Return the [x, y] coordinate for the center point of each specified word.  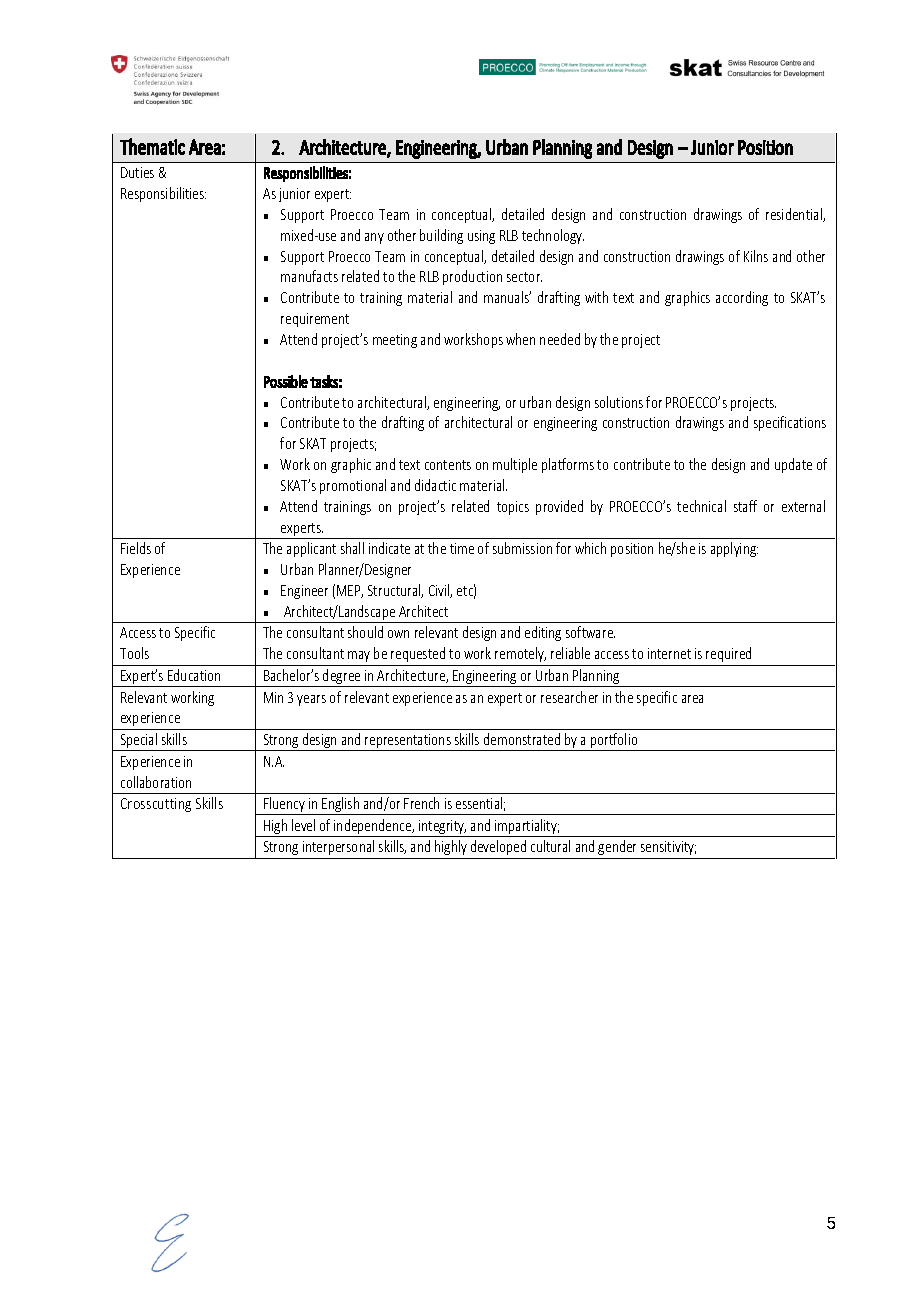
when [520, 339]
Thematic [152, 146]
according [742, 298]
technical [701, 506]
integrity [442, 828]
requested [418, 654]
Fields [136, 548]
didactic [435, 485]
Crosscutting [156, 805]
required [728, 654]
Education [194, 675]
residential [795, 215]
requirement [315, 320]
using [481, 237]
